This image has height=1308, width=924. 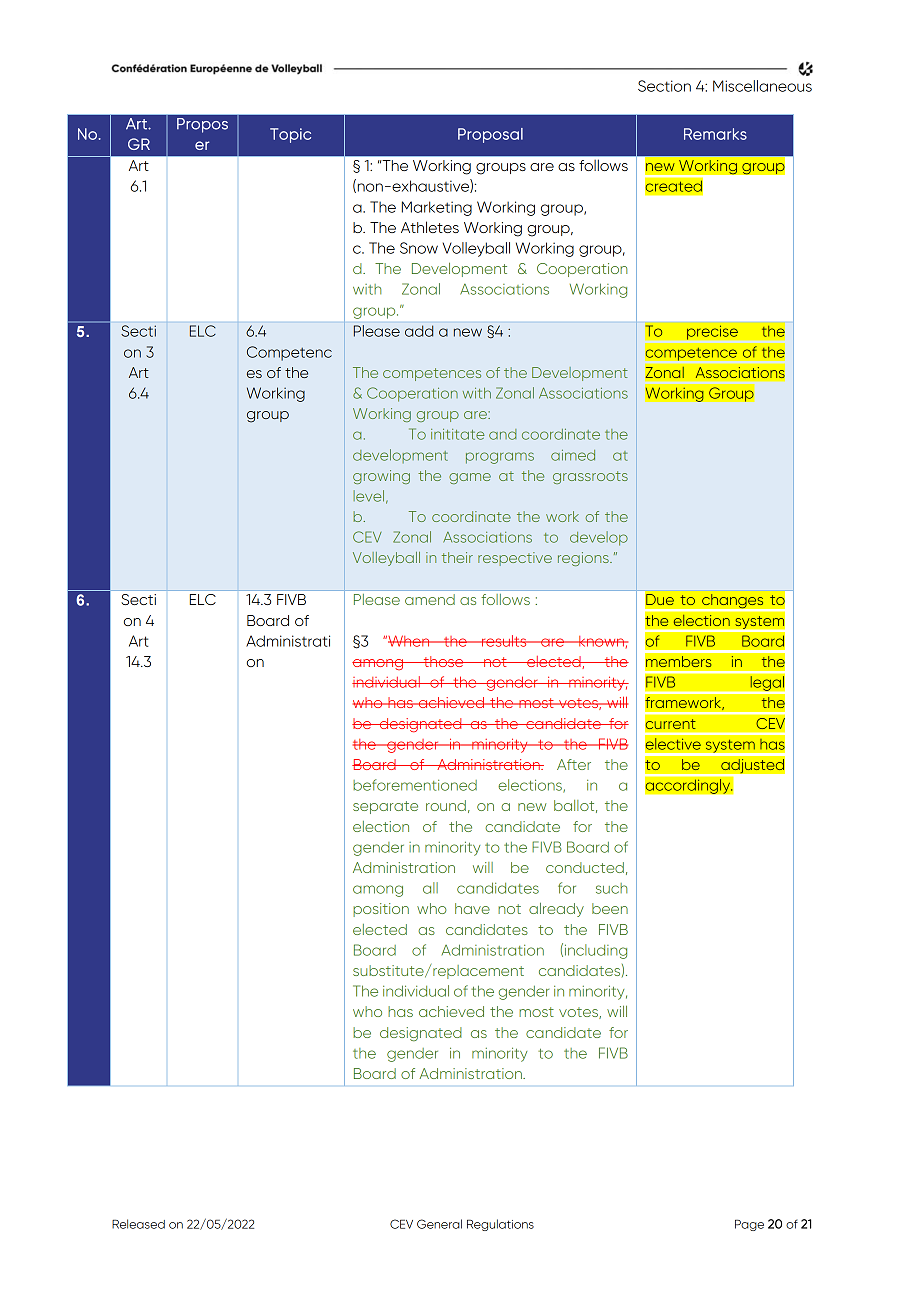 What do you see at coordinates (715, 134) in the image?
I see `Remarks` at bounding box center [715, 134].
